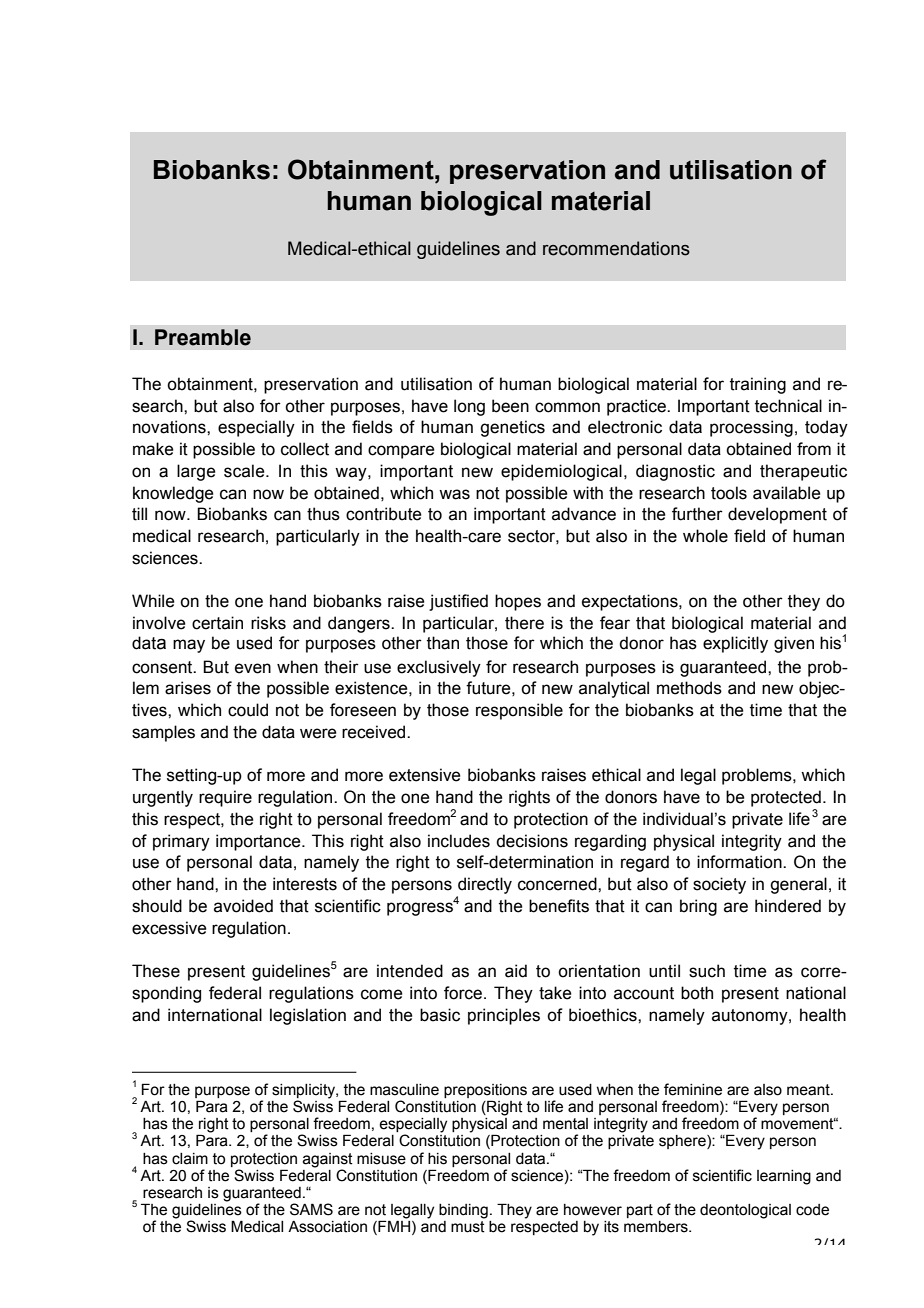  Describe the element at coordinates (203, 337) in the page. I see `Preamble` at that location.
